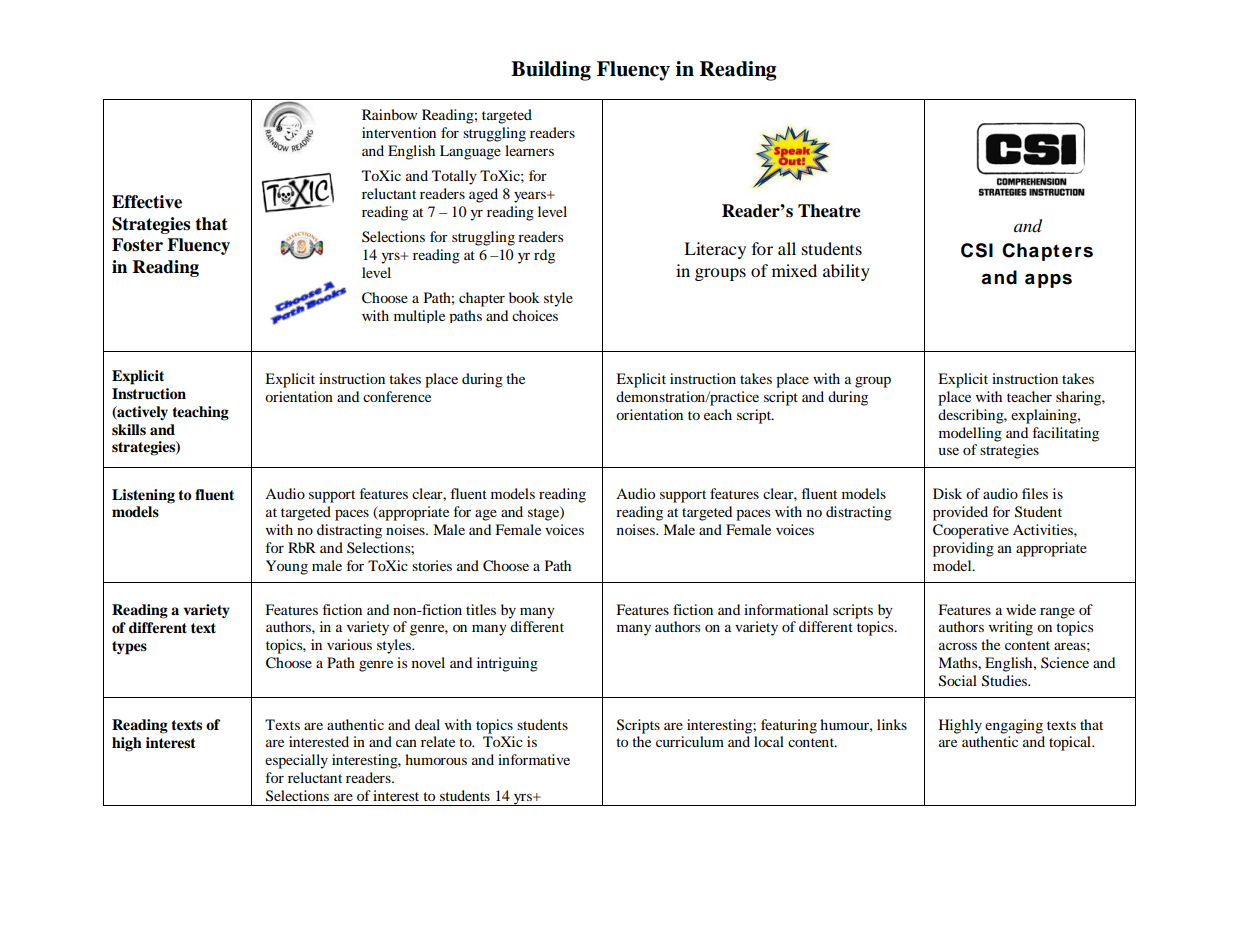 This document has width=1233, height=952. I want to click on explaining, so click(1045, 416).
